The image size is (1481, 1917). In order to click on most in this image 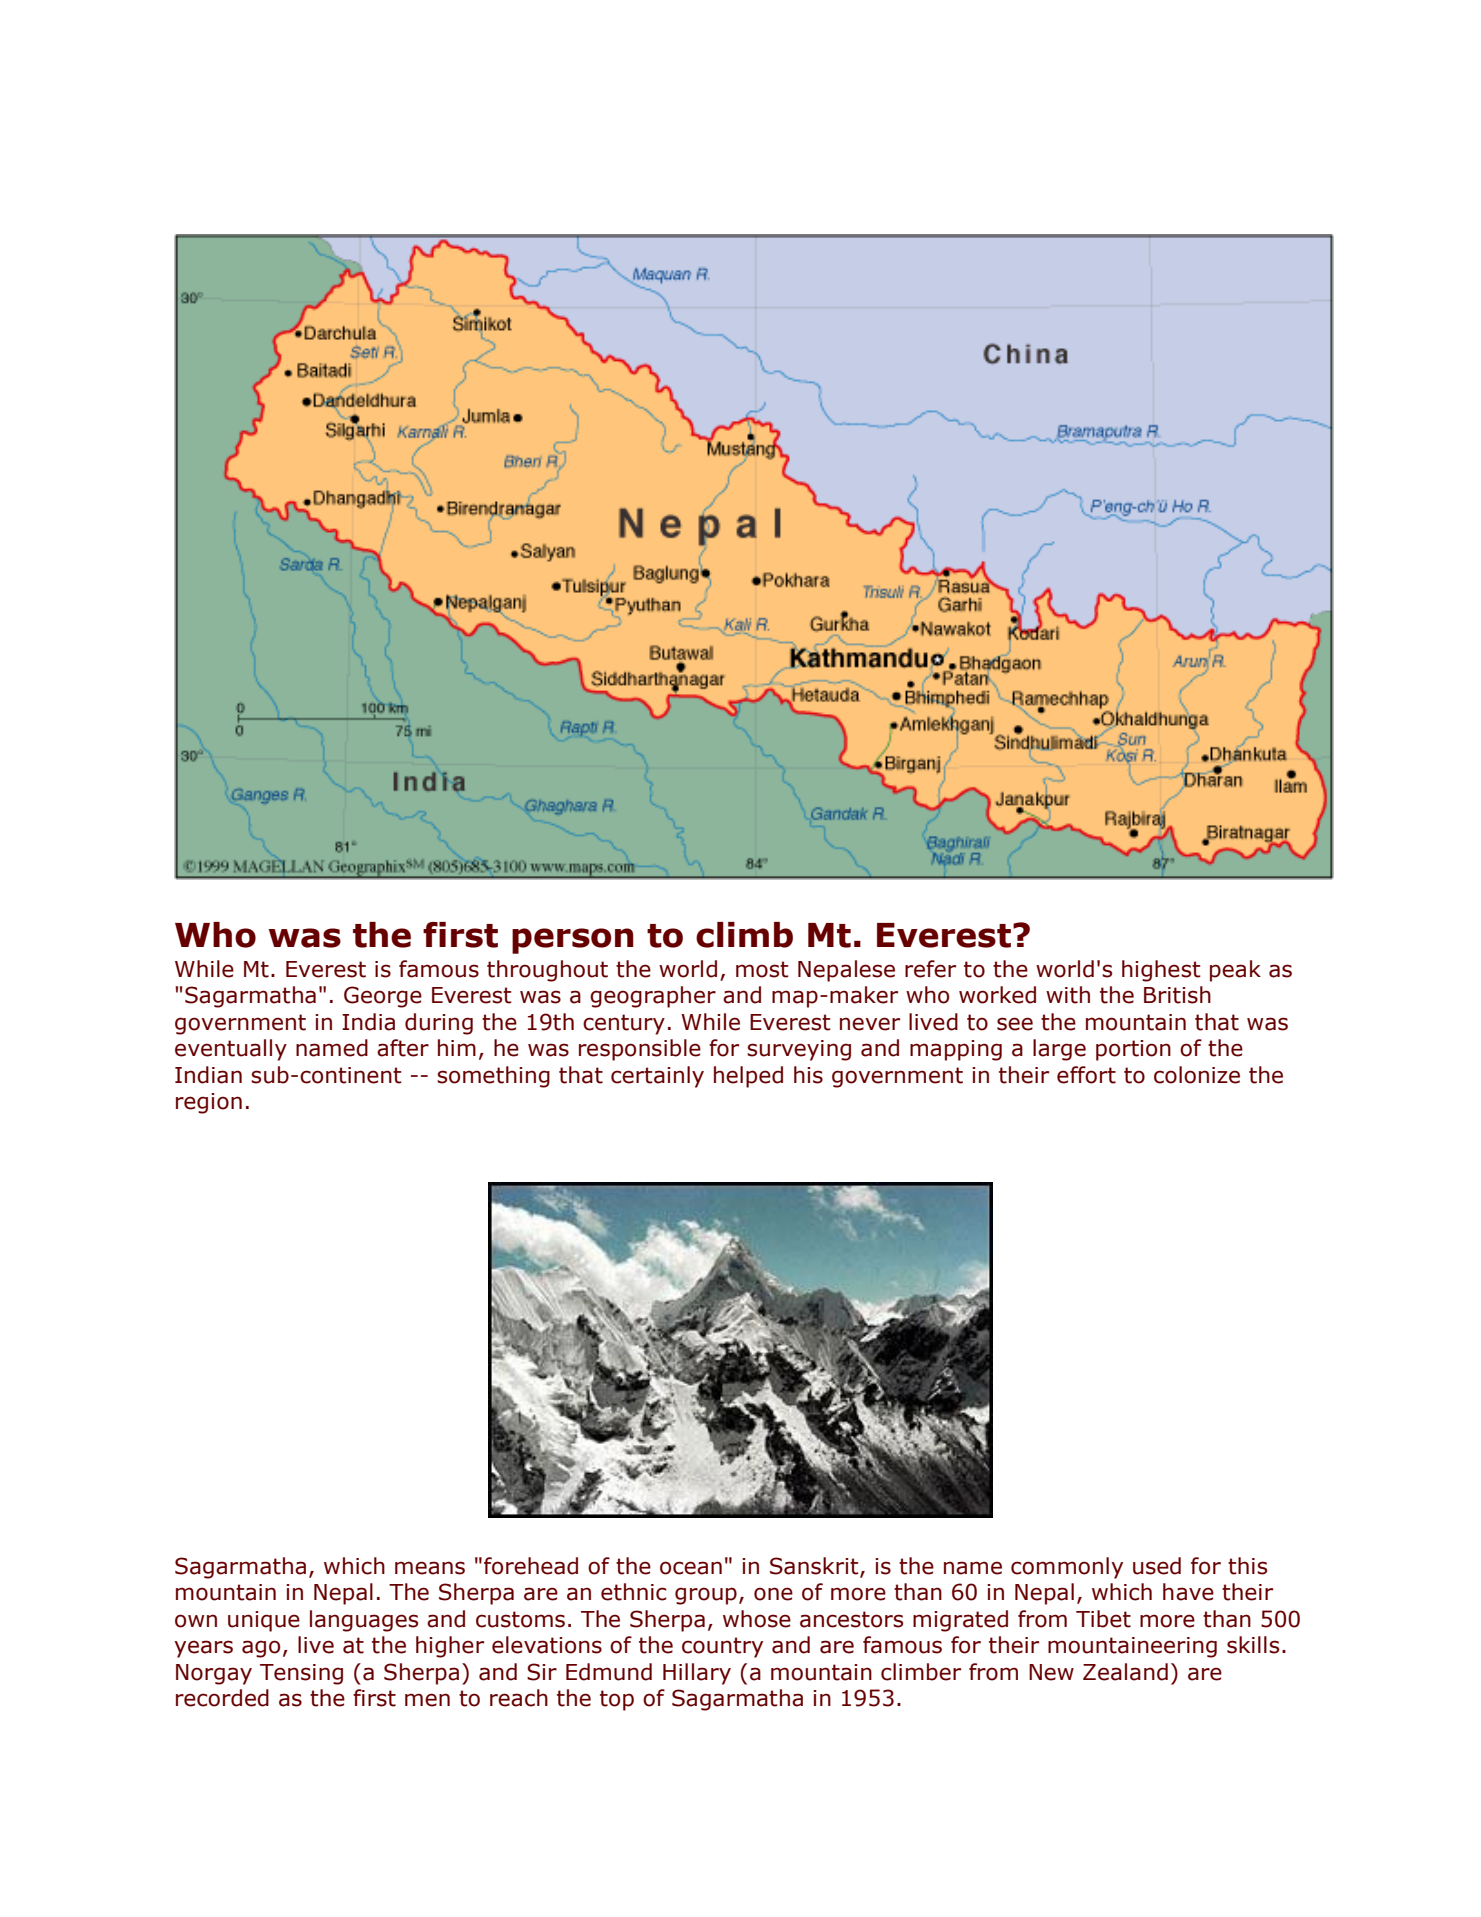, I will do `click(762, 969)`.
